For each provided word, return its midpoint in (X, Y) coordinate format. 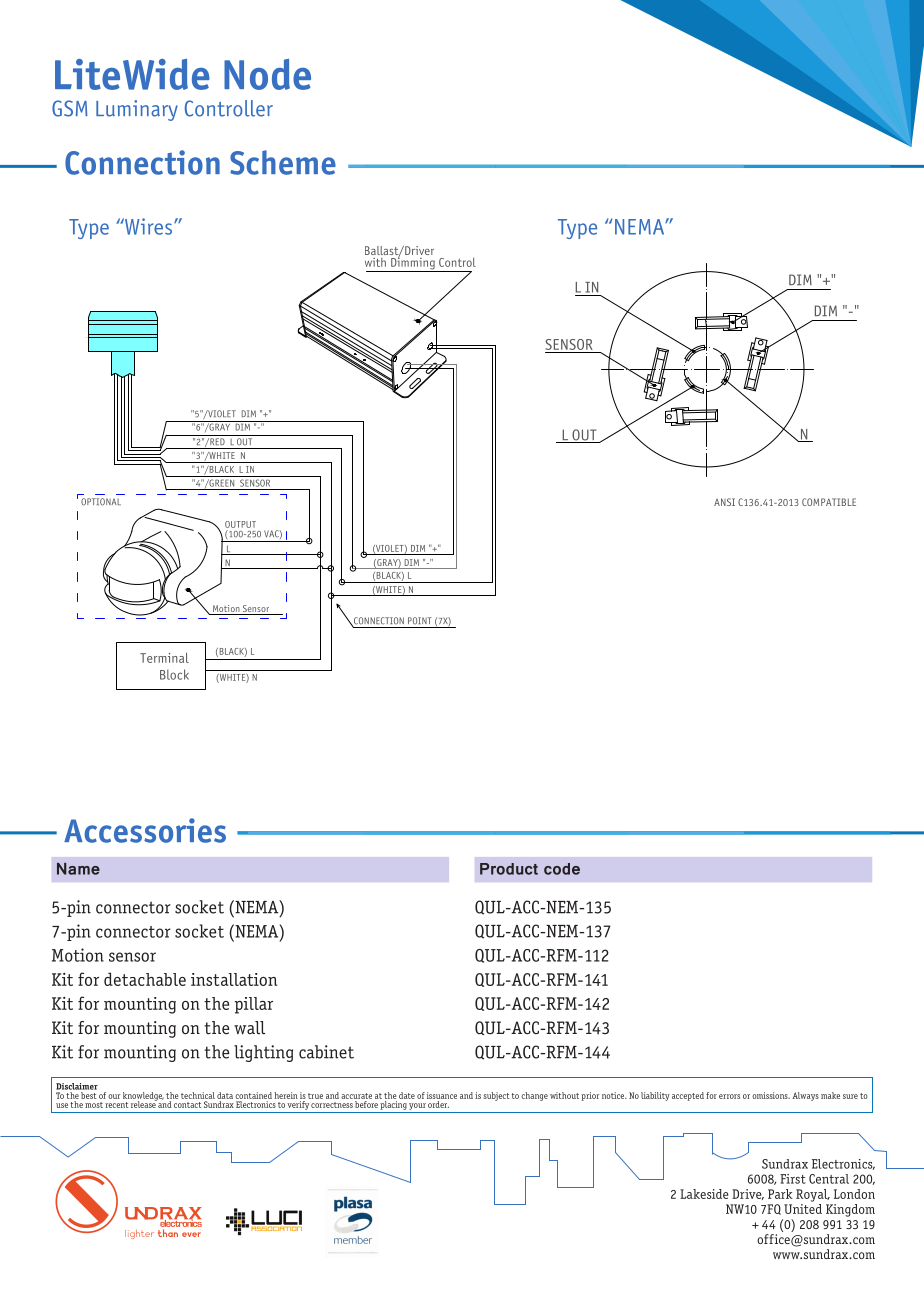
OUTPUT (240, 524)
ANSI (724, 502)
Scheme (283, 162)
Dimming (413, 263)
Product (509, 869)
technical (198, 1095)
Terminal (164, 658)
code (562, 869)
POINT (420, 620)
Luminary (137, 110)
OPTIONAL (101, 502)
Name (78, 869)
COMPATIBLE (829, 502)
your (417, 1106)
